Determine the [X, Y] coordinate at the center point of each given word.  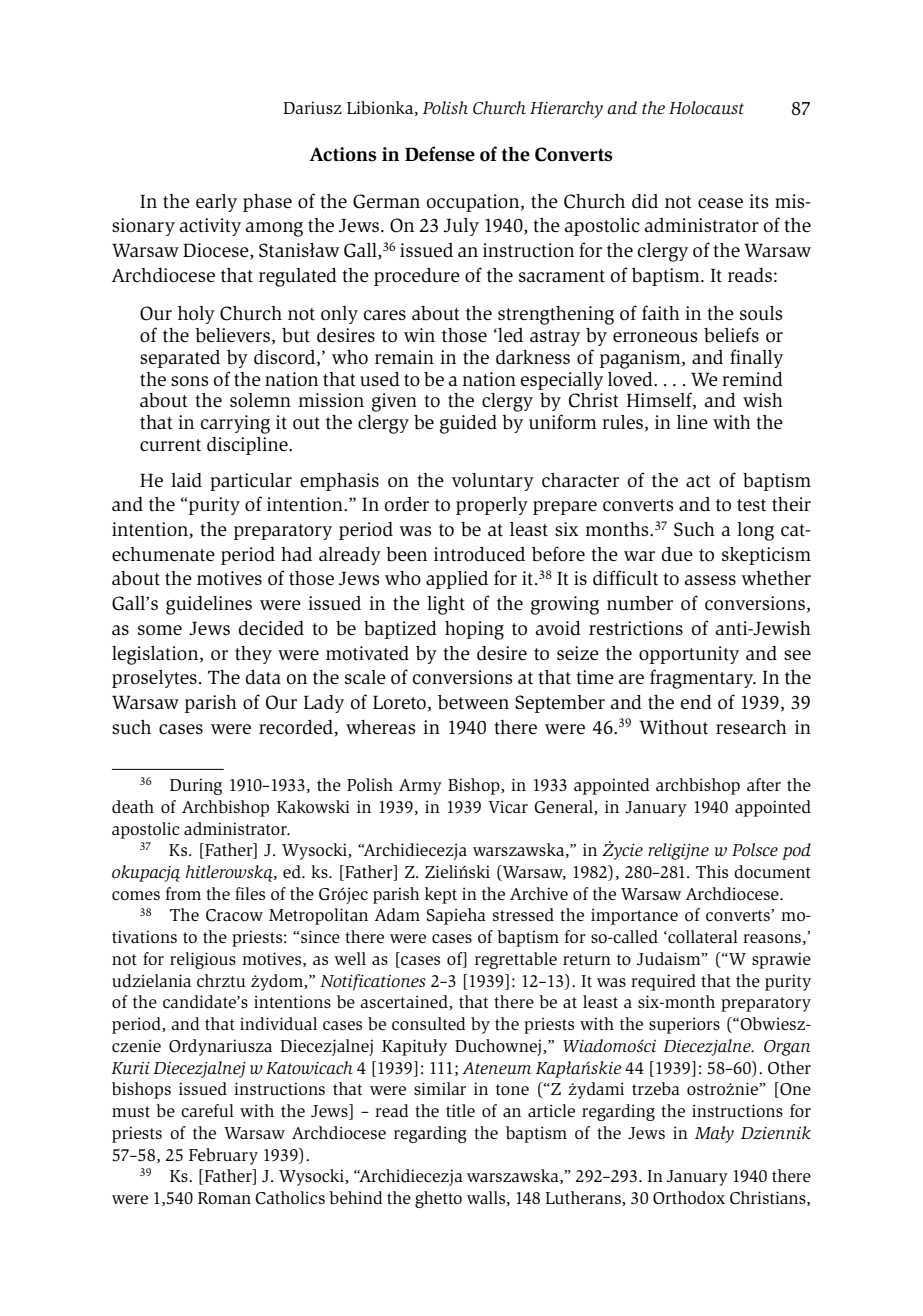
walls [486, 1197]
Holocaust [706, 108]
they [253, 655]
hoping [474, 630]
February [223, 1156]
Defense [440, 154]
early [216, 203]
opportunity [689, 655]
